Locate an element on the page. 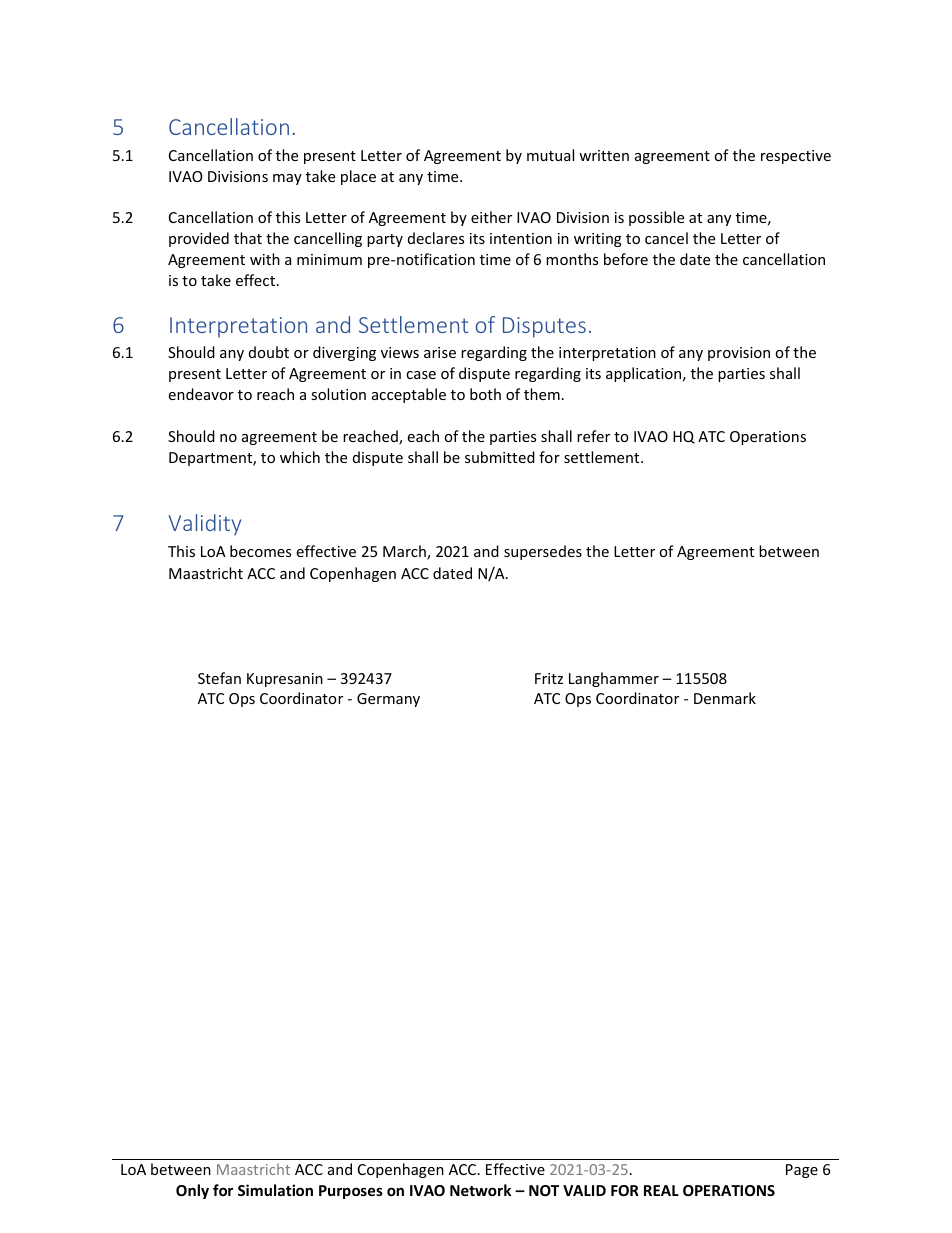  Denmark is located at coordinates (725, 698).
